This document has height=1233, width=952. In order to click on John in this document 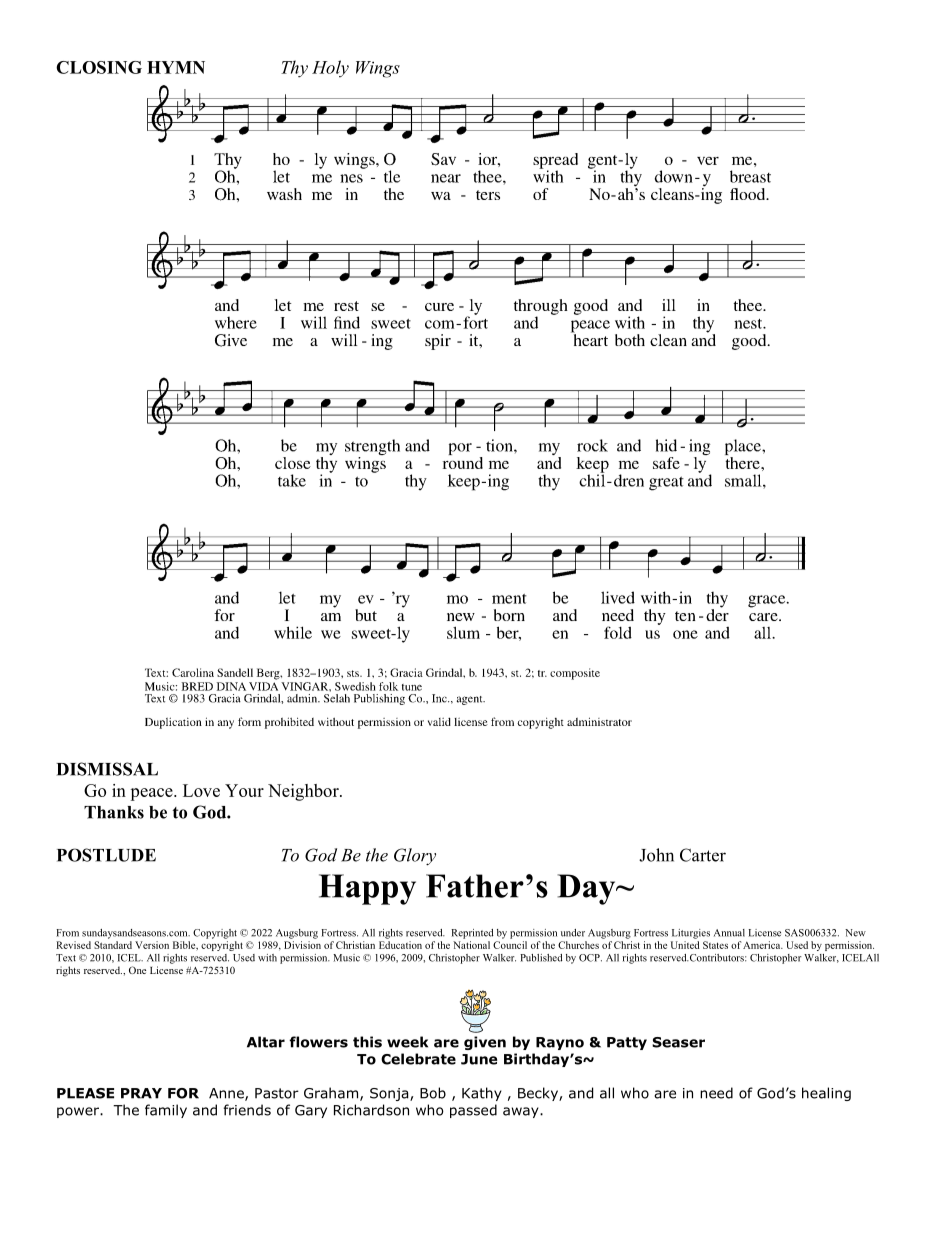, I will do `click(656, 855)`.
